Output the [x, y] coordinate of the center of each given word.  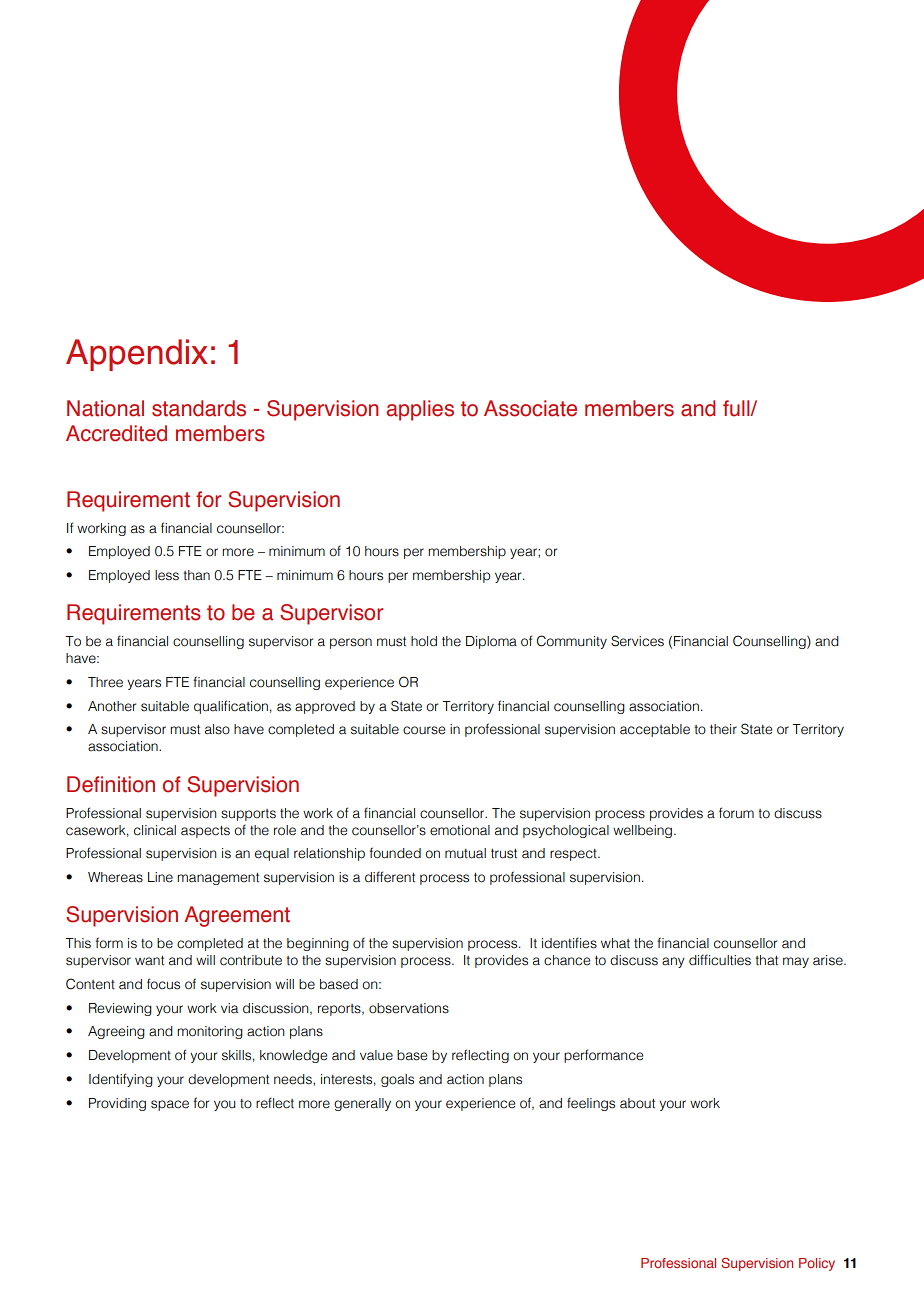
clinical [155, 830]
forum [736, 813]
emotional [460, 830]
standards [199, 408]
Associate [530, 408]
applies [420, 410]
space [170, 1105]
